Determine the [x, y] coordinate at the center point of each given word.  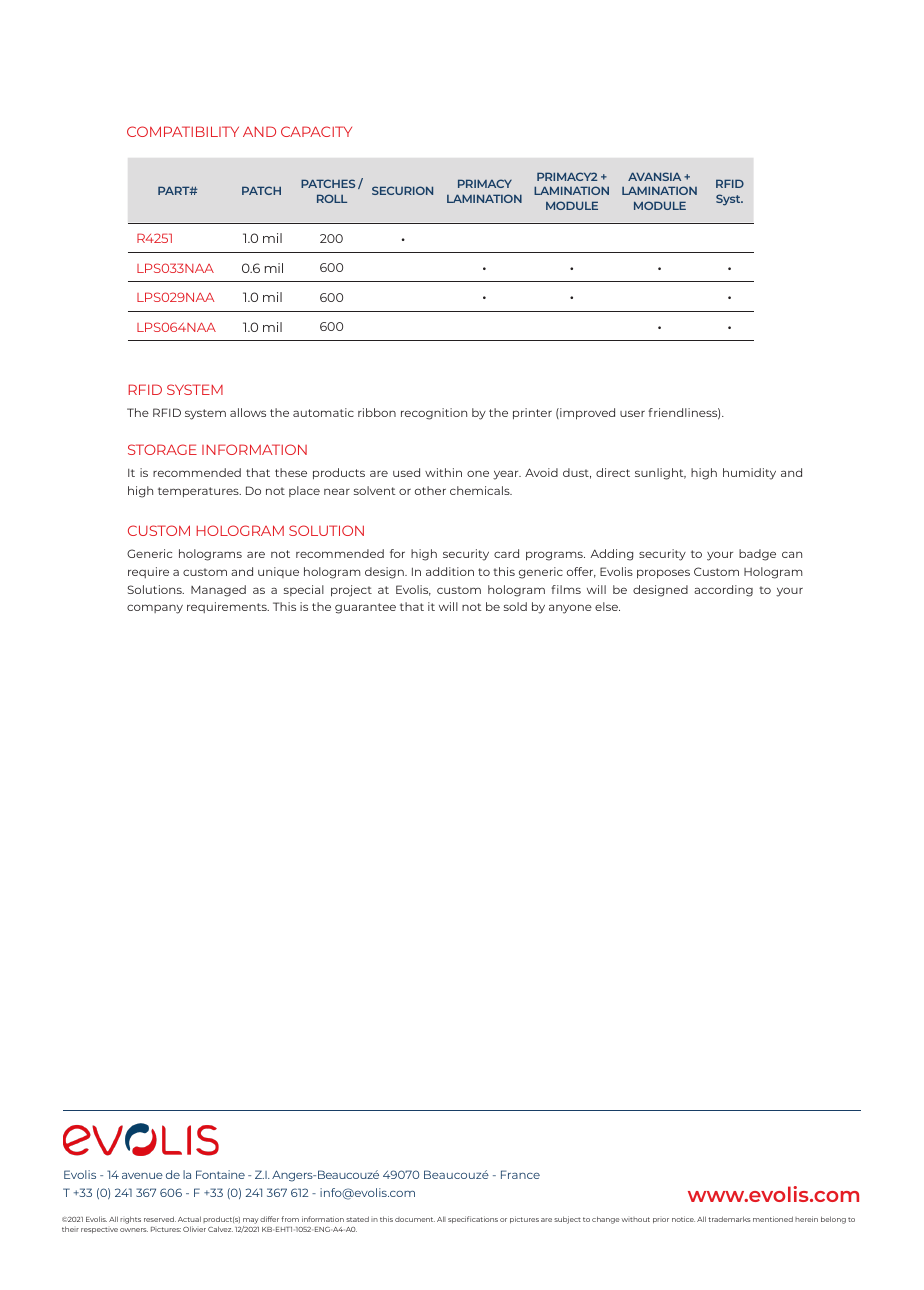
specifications [473, 1220]
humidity [749, 474]
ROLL [332, 198]
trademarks [729, 1219]
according [723, 591]
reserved [160, 1219]
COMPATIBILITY [183, 131]
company [155, 609]
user [632, 413]
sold [515, 606]
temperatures [199, 492]
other [430, 490]
